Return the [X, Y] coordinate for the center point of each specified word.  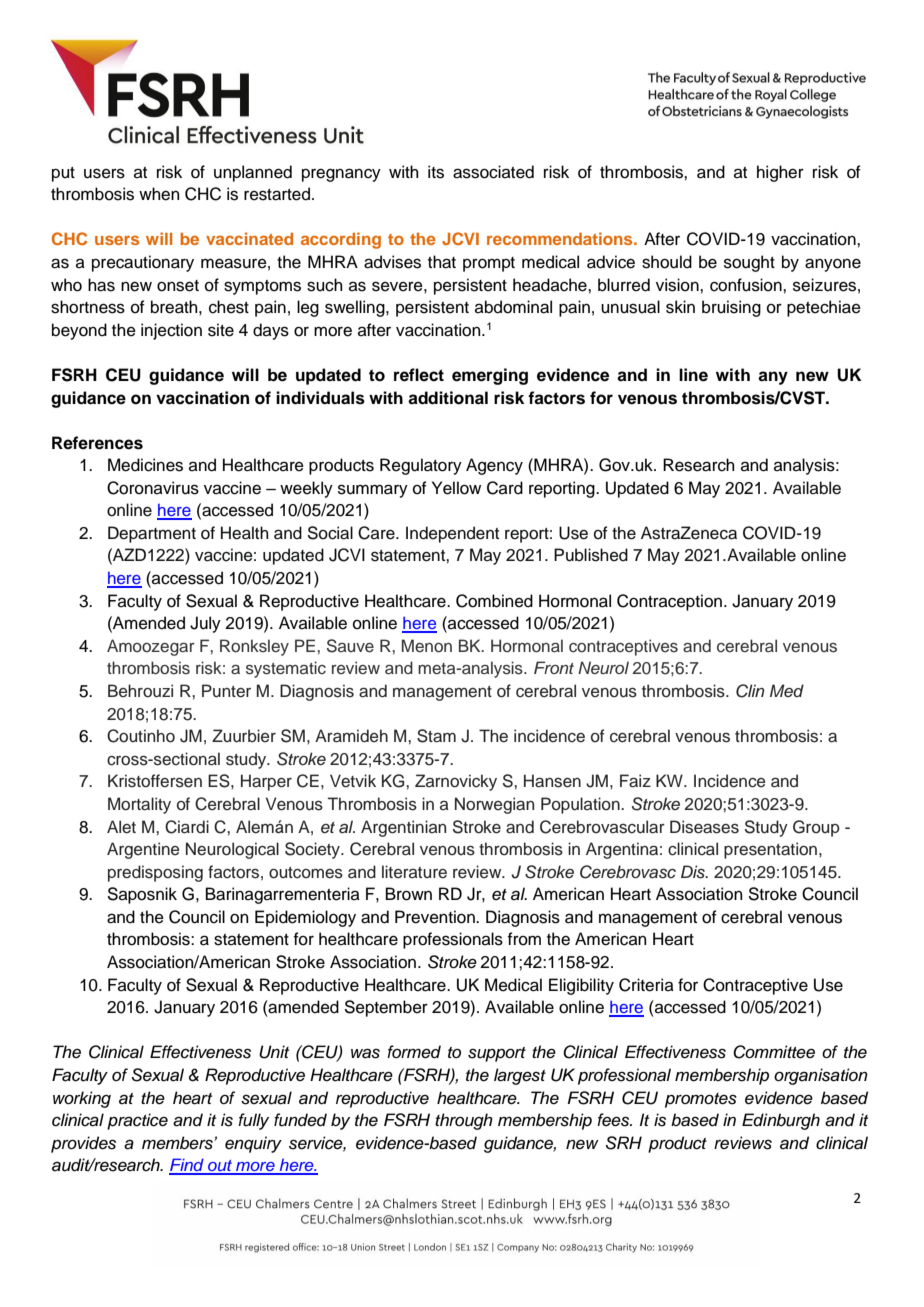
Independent [452, 534]
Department [152, 534]
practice [137, 1121]
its [436, 172]
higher [780, 173]
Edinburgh [781, 1121]
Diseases [704, 827]
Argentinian [403, 828]
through [464, 1121]
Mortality [139, 805]
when [159, 194]
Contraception [669, 602]
